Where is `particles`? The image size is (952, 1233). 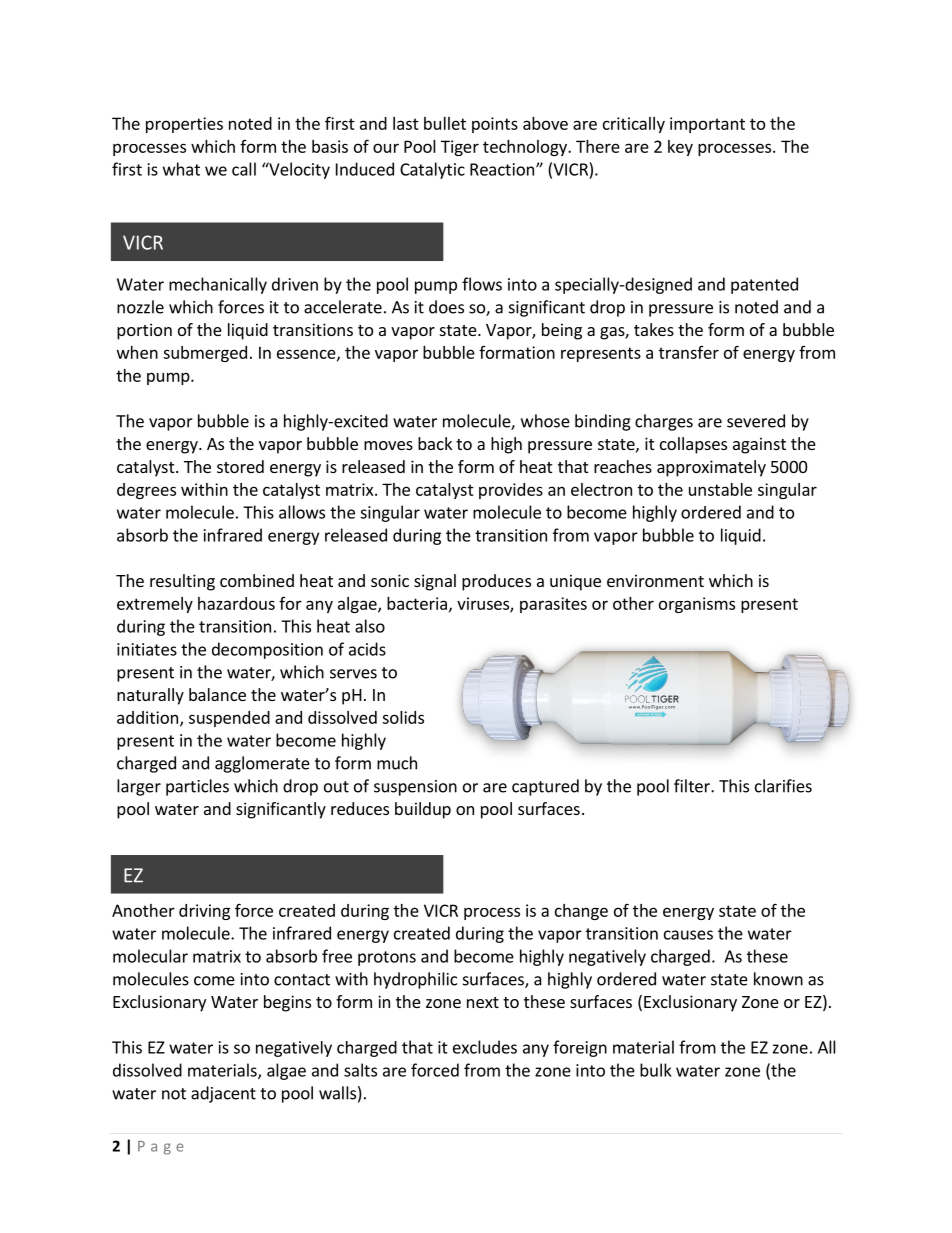
particles is located at coordinates (197, 787).
